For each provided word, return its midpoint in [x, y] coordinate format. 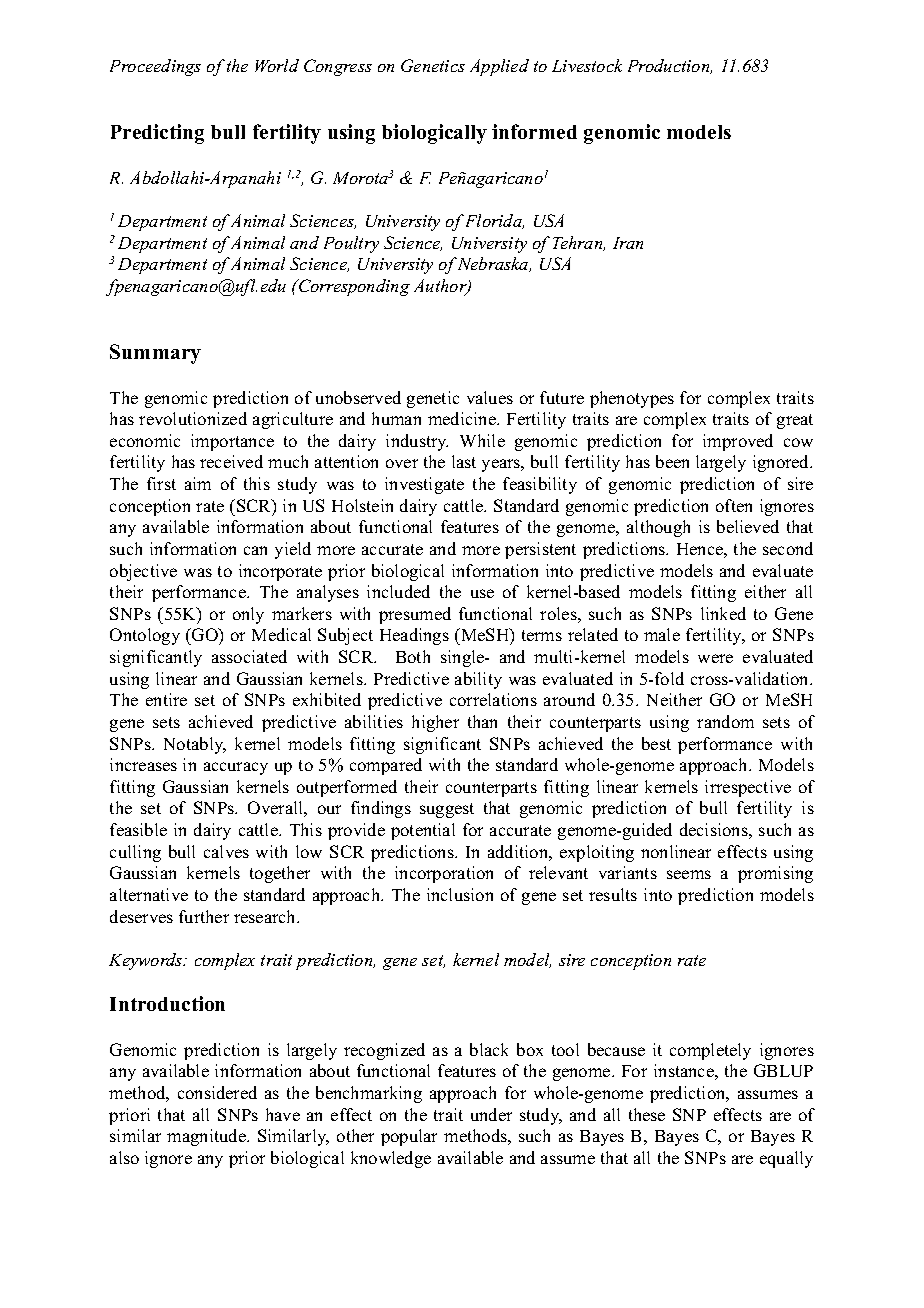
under [491, 1114]
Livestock [587, 65]
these [647, 1114]
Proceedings [155, 67]
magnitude [207, 1137]
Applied [499, 67]
